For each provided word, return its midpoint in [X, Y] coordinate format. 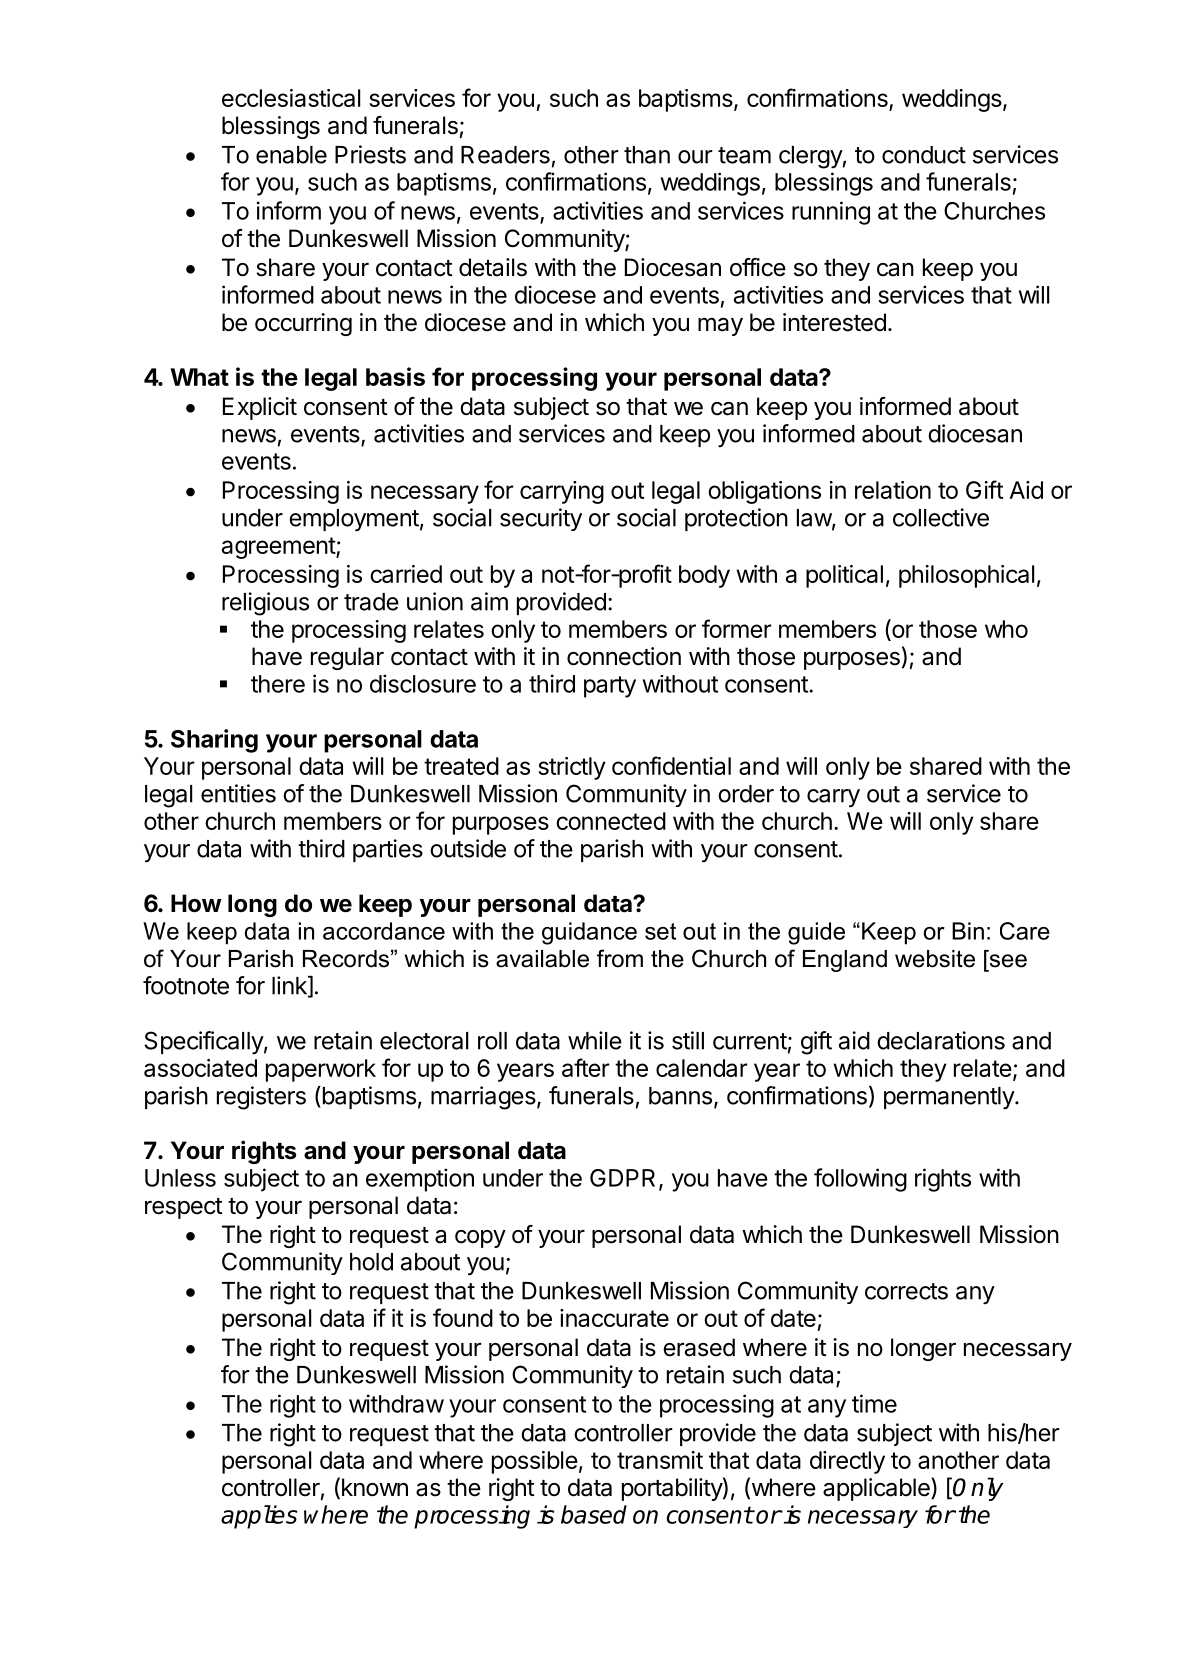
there [278, 684]
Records [346, 959]
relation [893, 490]
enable [291, 155]
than [647, 155]
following [860, 1180]
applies [259, 1517]
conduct [924, 155]
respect [184, 1208]
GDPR [622, 1178]
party [610, 687]
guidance [589, 933]
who [1006, 629]
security [541, 519]
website [935, 959]
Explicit [260, 408]
